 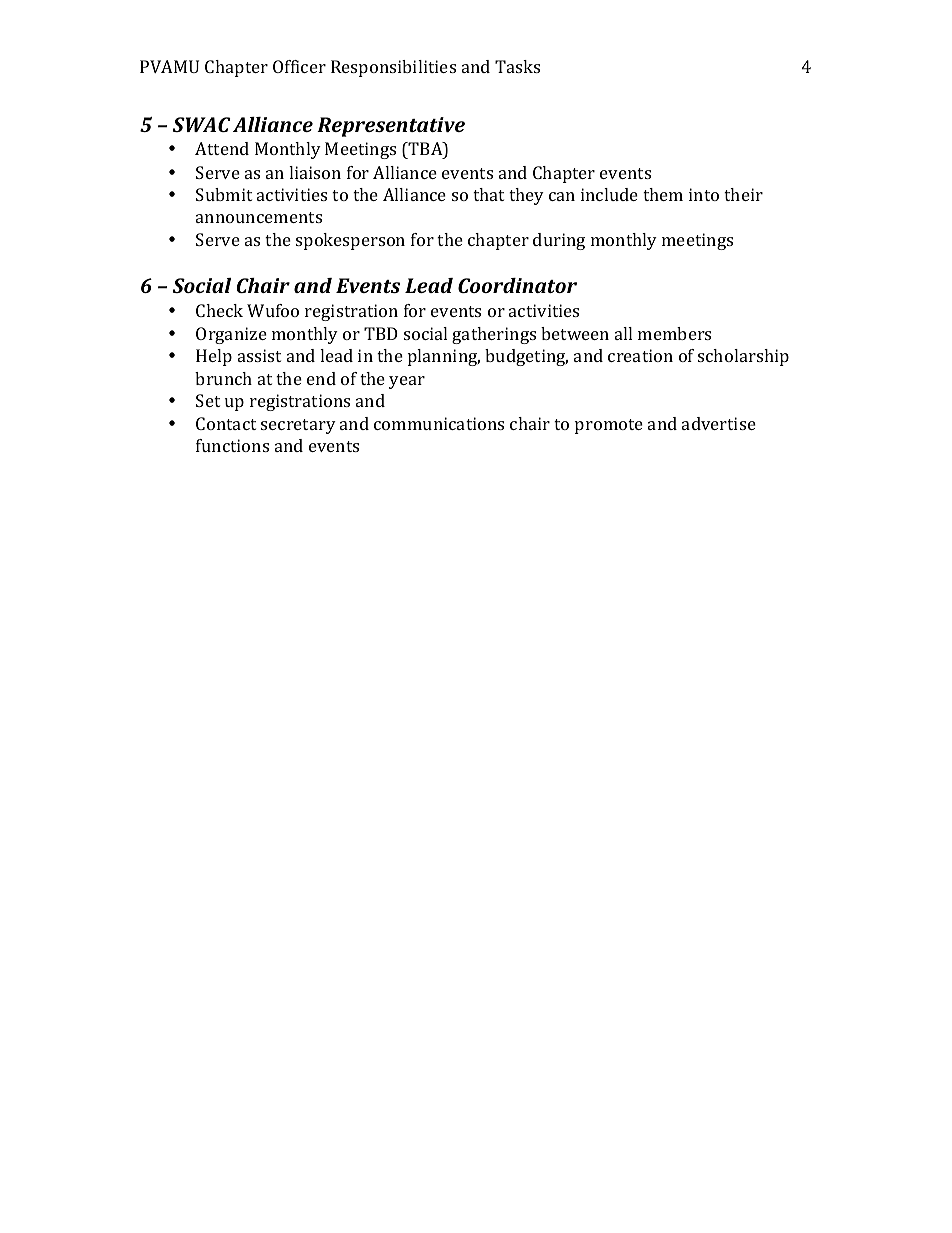 I want to click on advertise, so click(x=719, y=423).
